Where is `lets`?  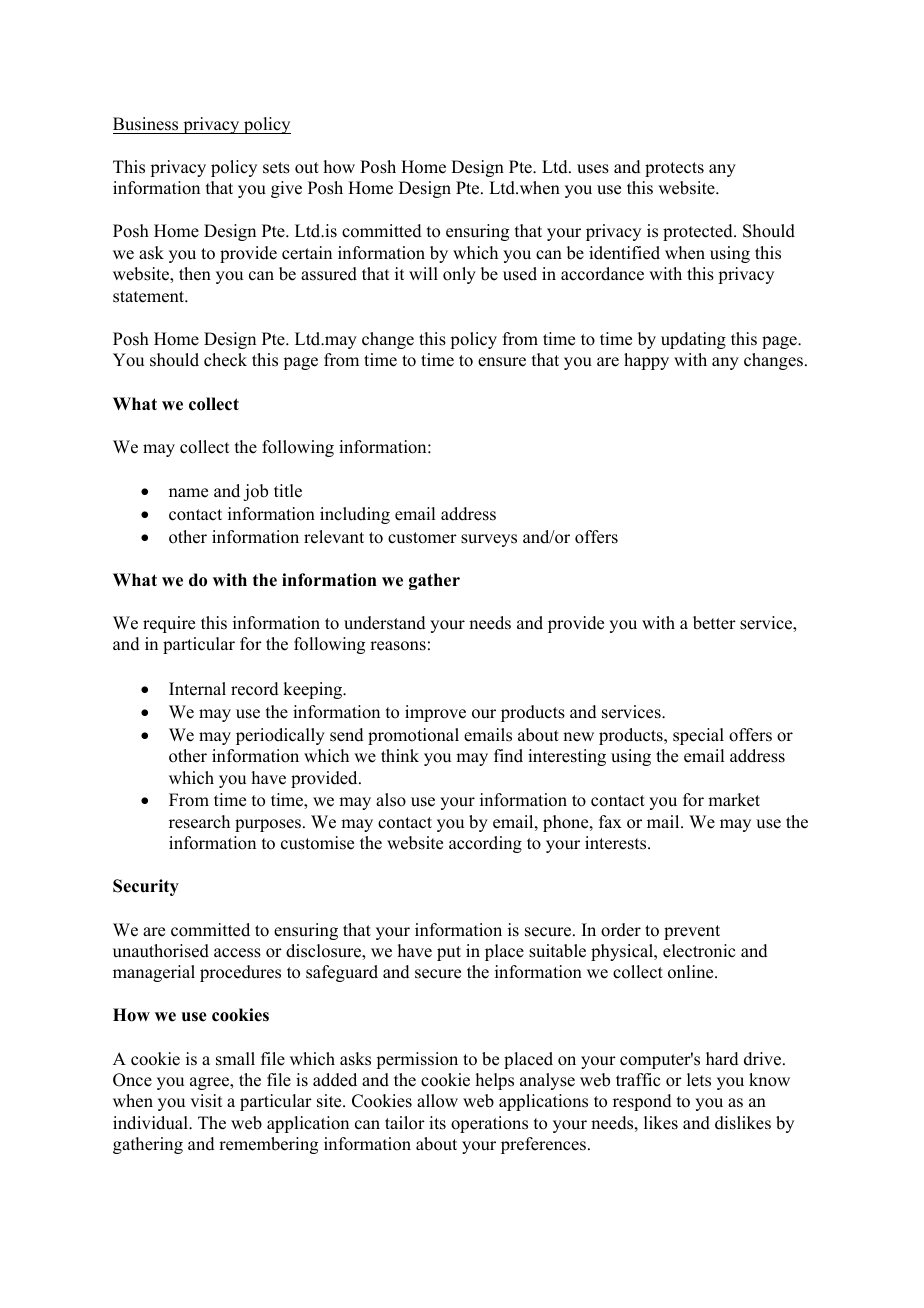 lets is located at coordinates (699, 1080).
